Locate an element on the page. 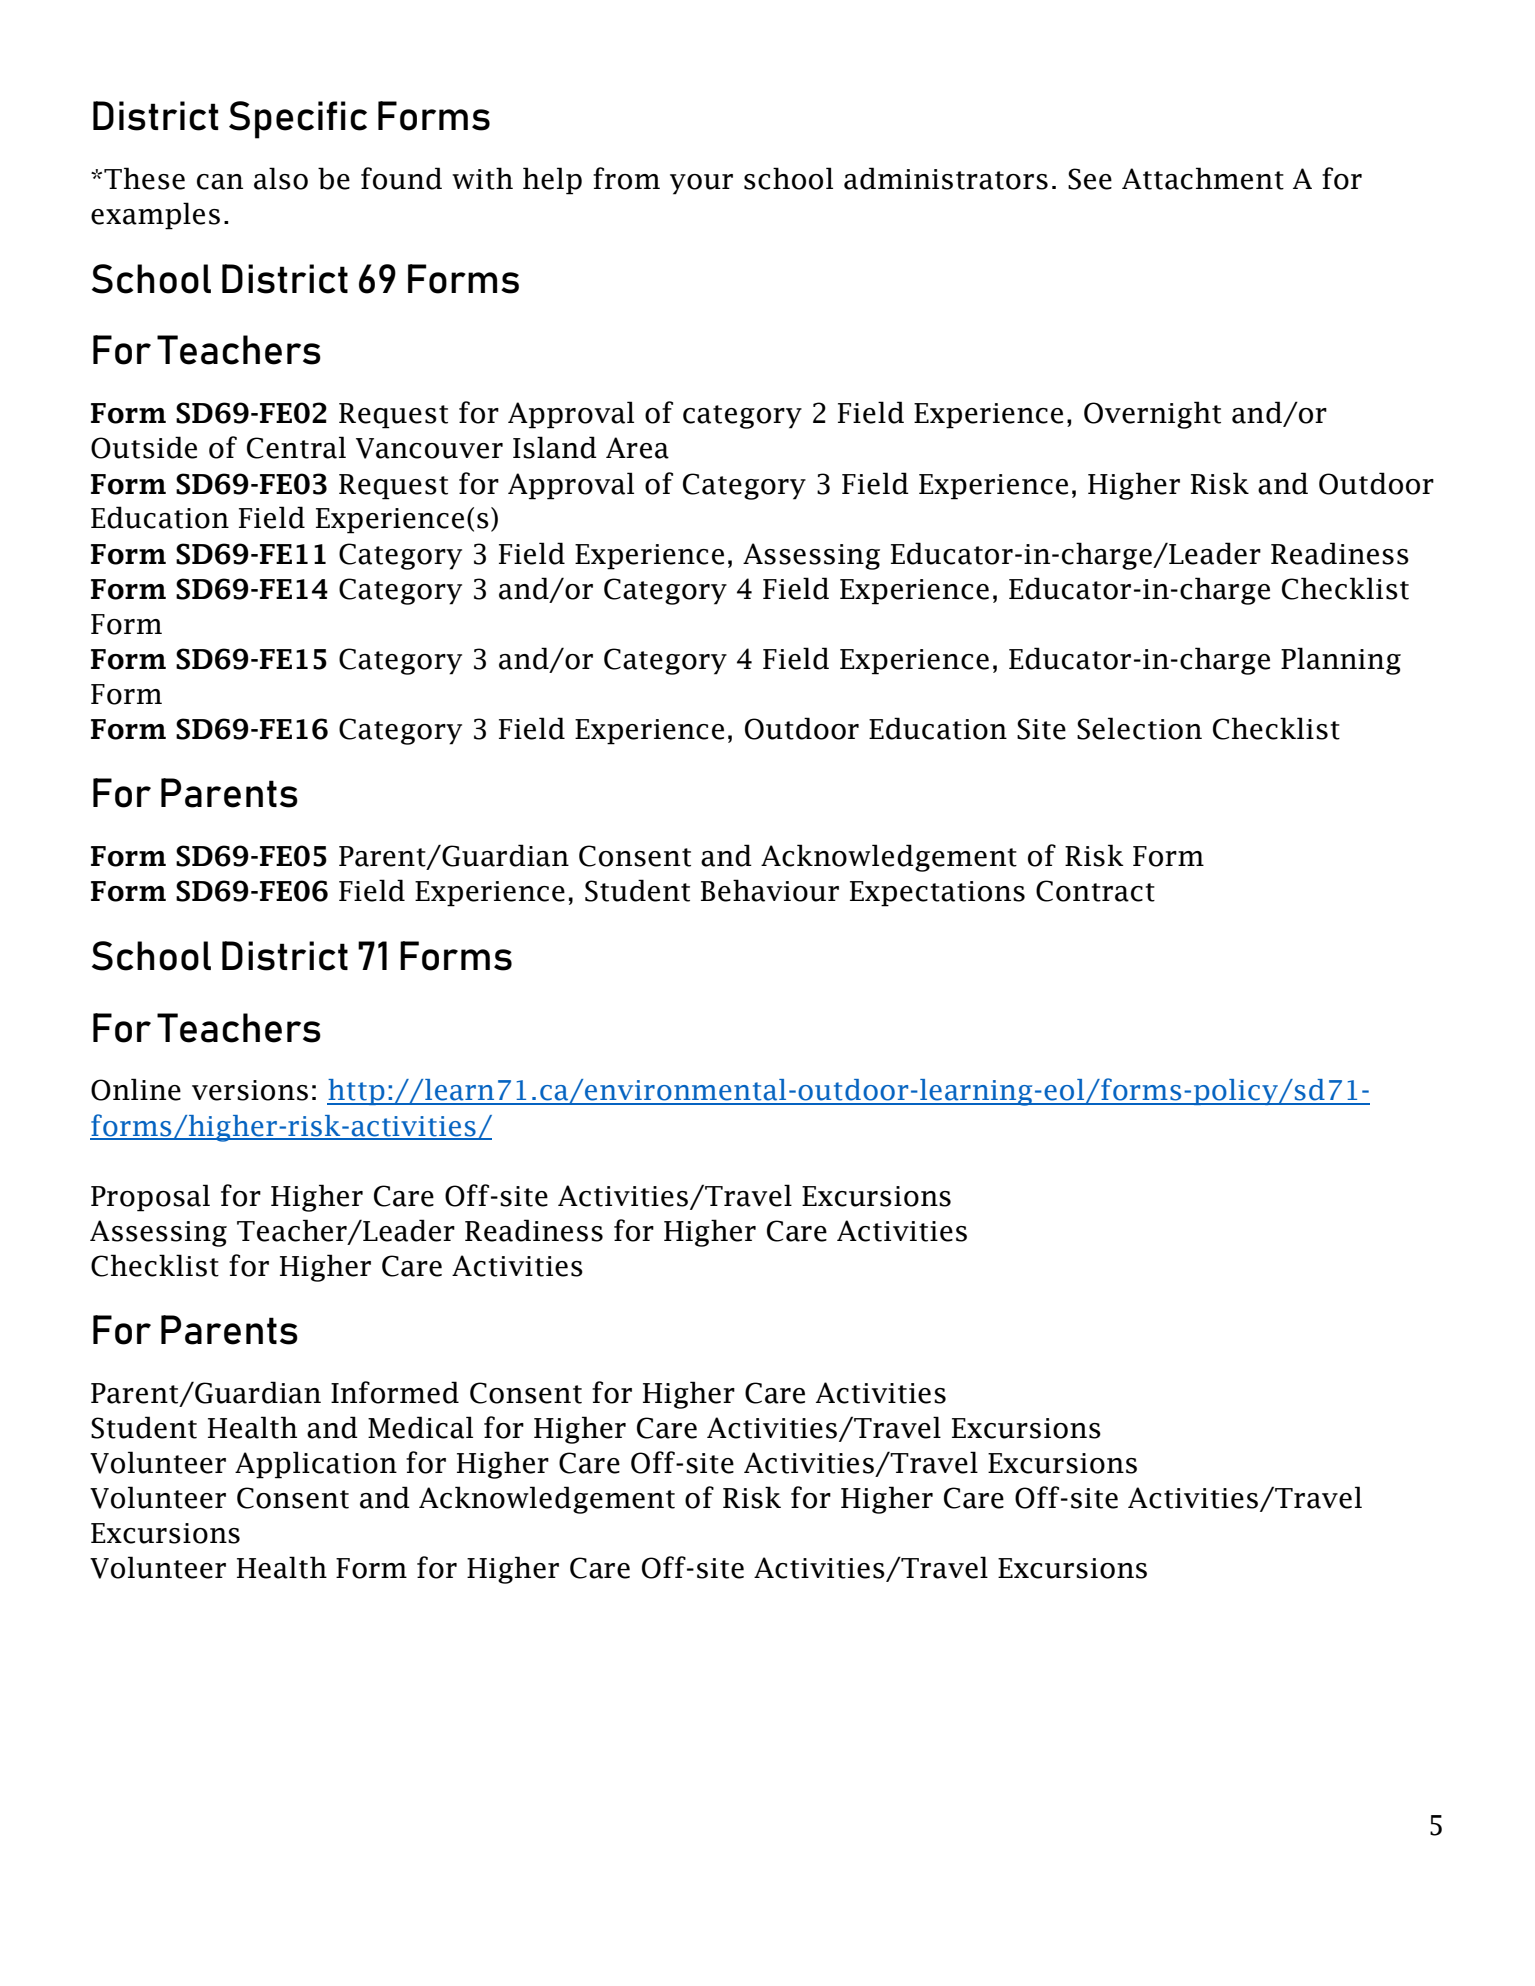 The height and width of the image is (1986, 1535). Attachment is located at coordinates (1203, 178).
